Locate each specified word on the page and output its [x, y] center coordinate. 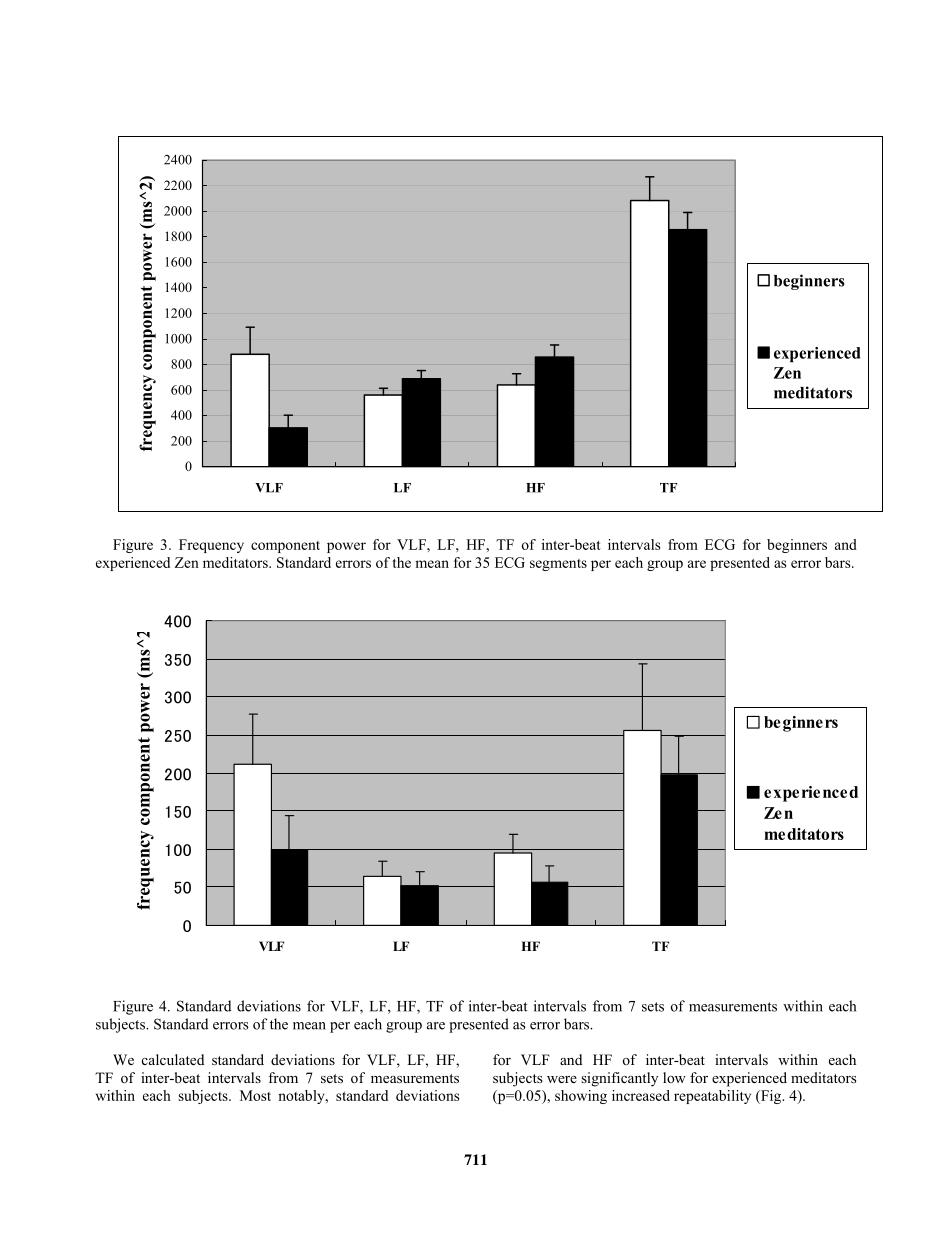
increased [641, 1095]
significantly [619, 1079]
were [562, 1079]
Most [255, 1095]
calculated [173, 1059]
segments [558, 565]
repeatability [712, 1097]
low [674, 1077]
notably [302, 1097]
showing [581, 1097]
